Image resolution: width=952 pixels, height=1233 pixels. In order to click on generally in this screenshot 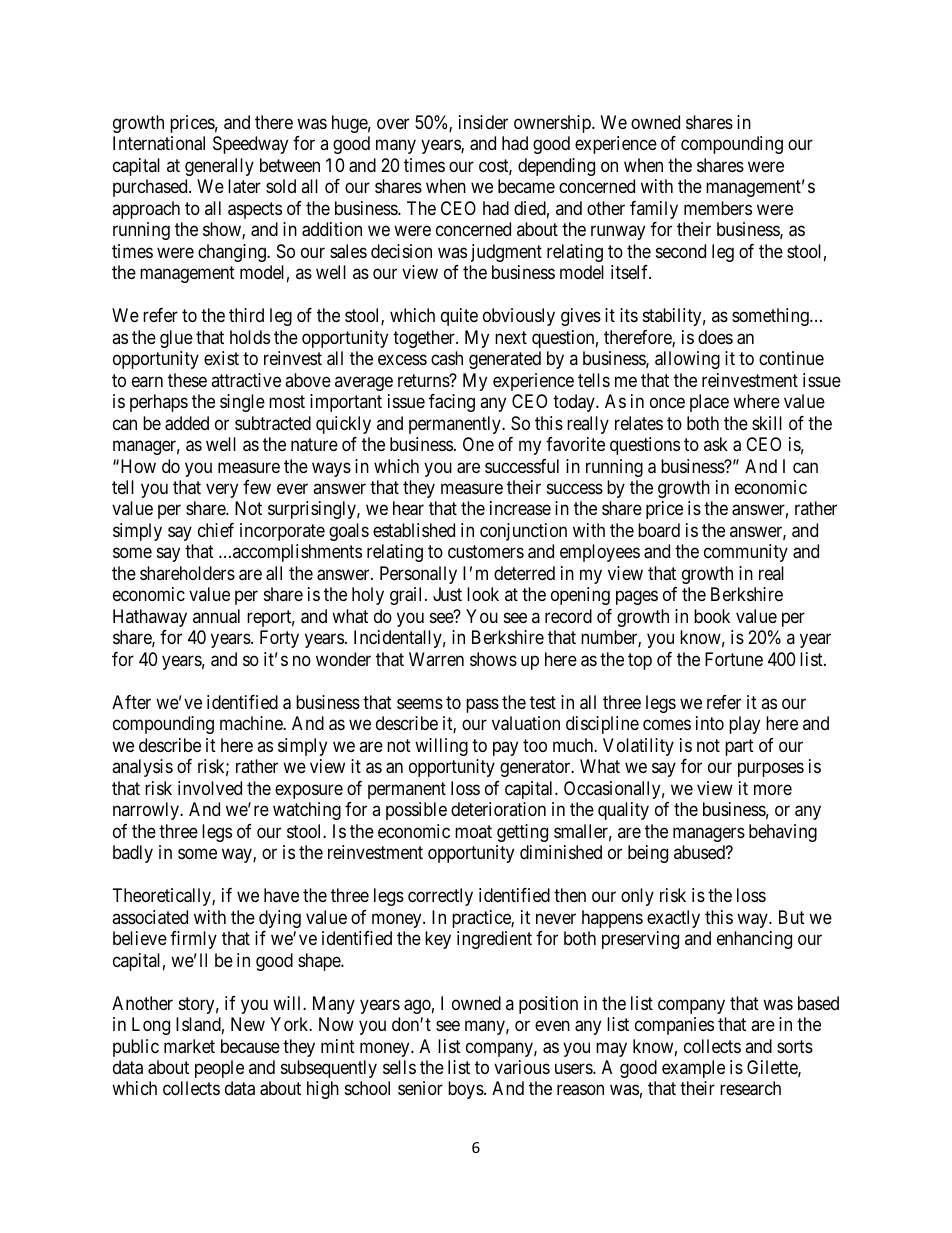, I will do `click(219, 167)`.
